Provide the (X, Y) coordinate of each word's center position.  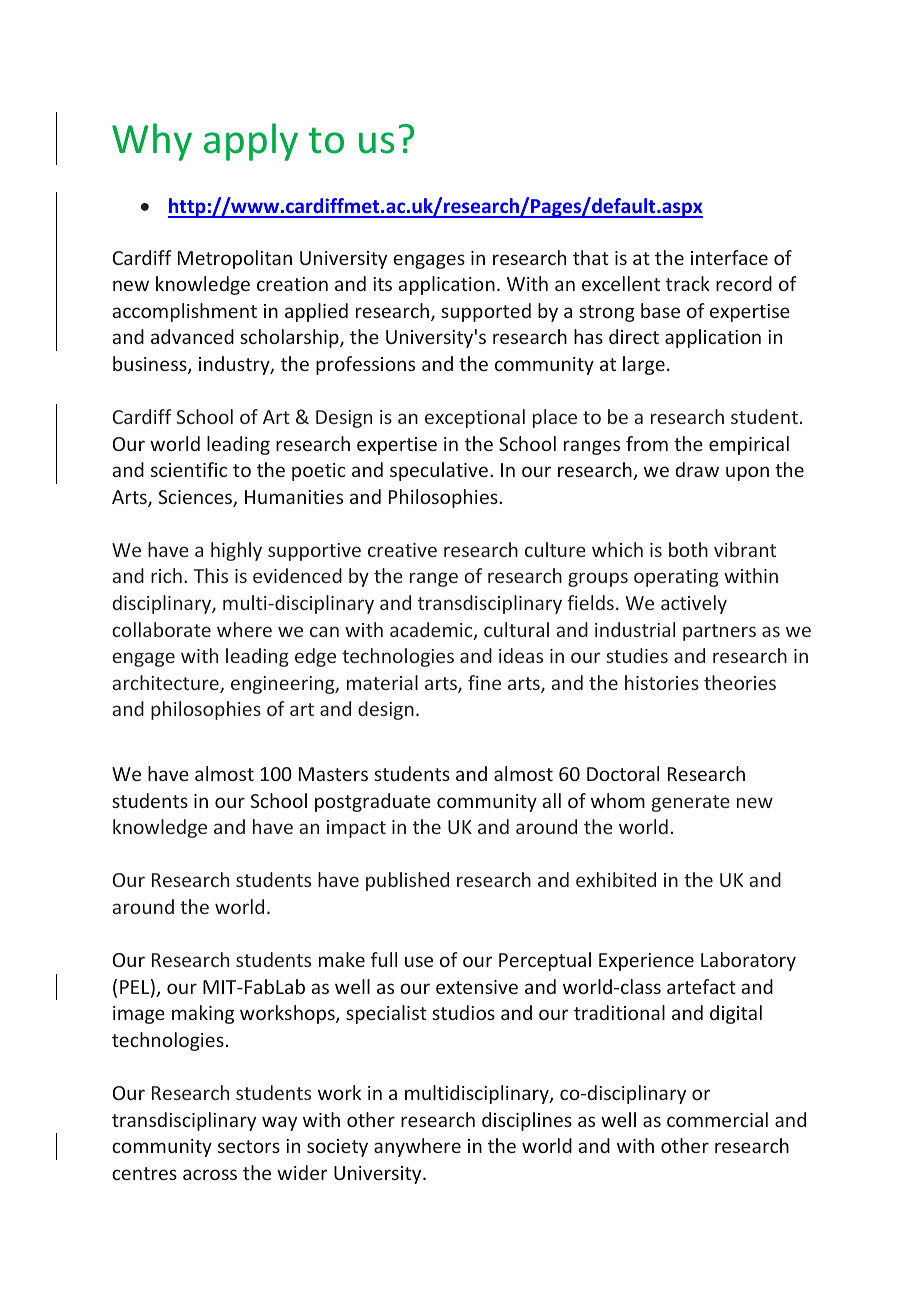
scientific (189, 469)
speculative (439, 471)
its (382, 284)
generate (691, 803)
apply (251, 142)
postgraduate (373, 802)
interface (729, 257)
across (210, 1174)
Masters (333, 774)
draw (697, 469)
